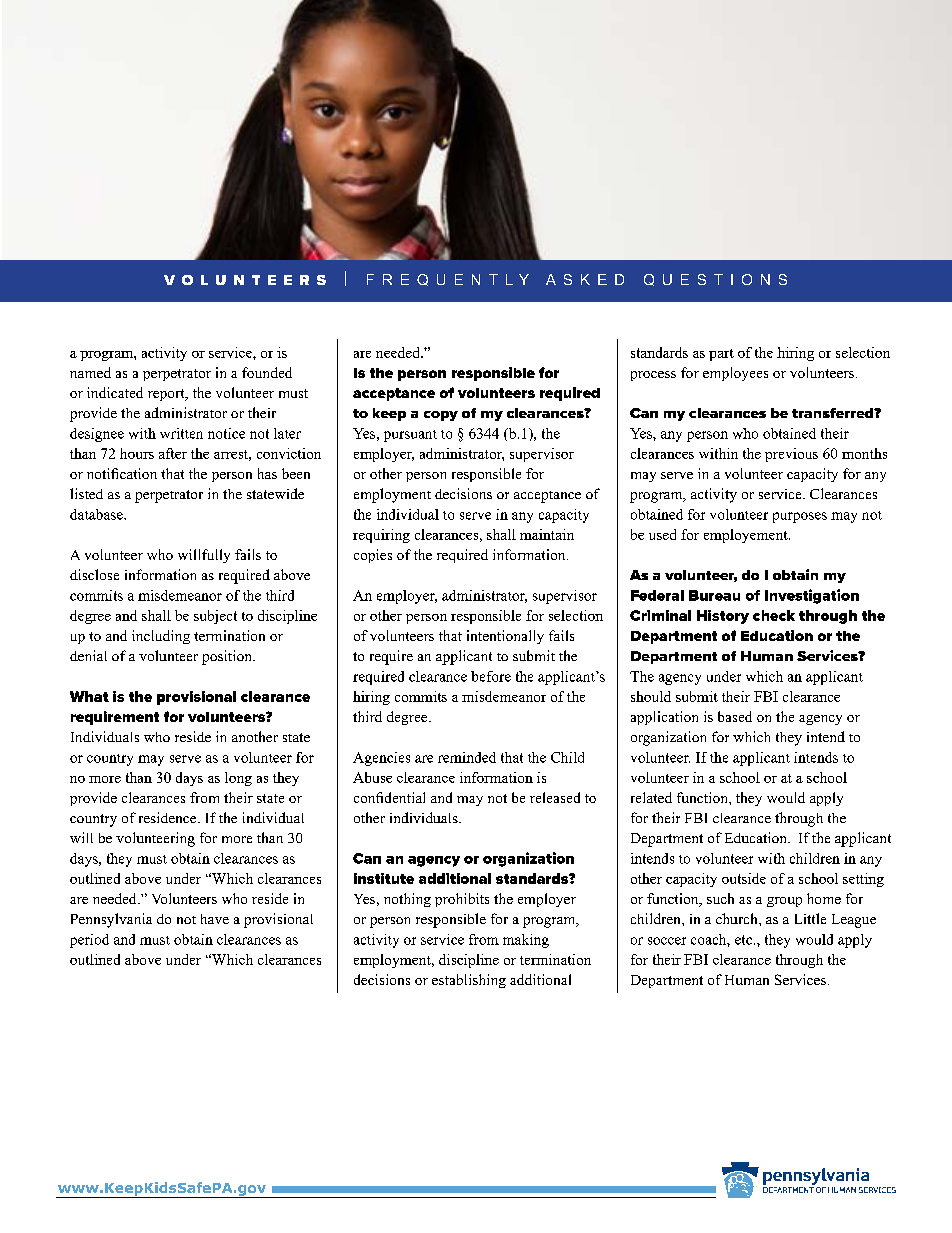 This image has width=952, height=1233. Describe the element at coordinates (651, 797) in the image. I see `related` at that location.
